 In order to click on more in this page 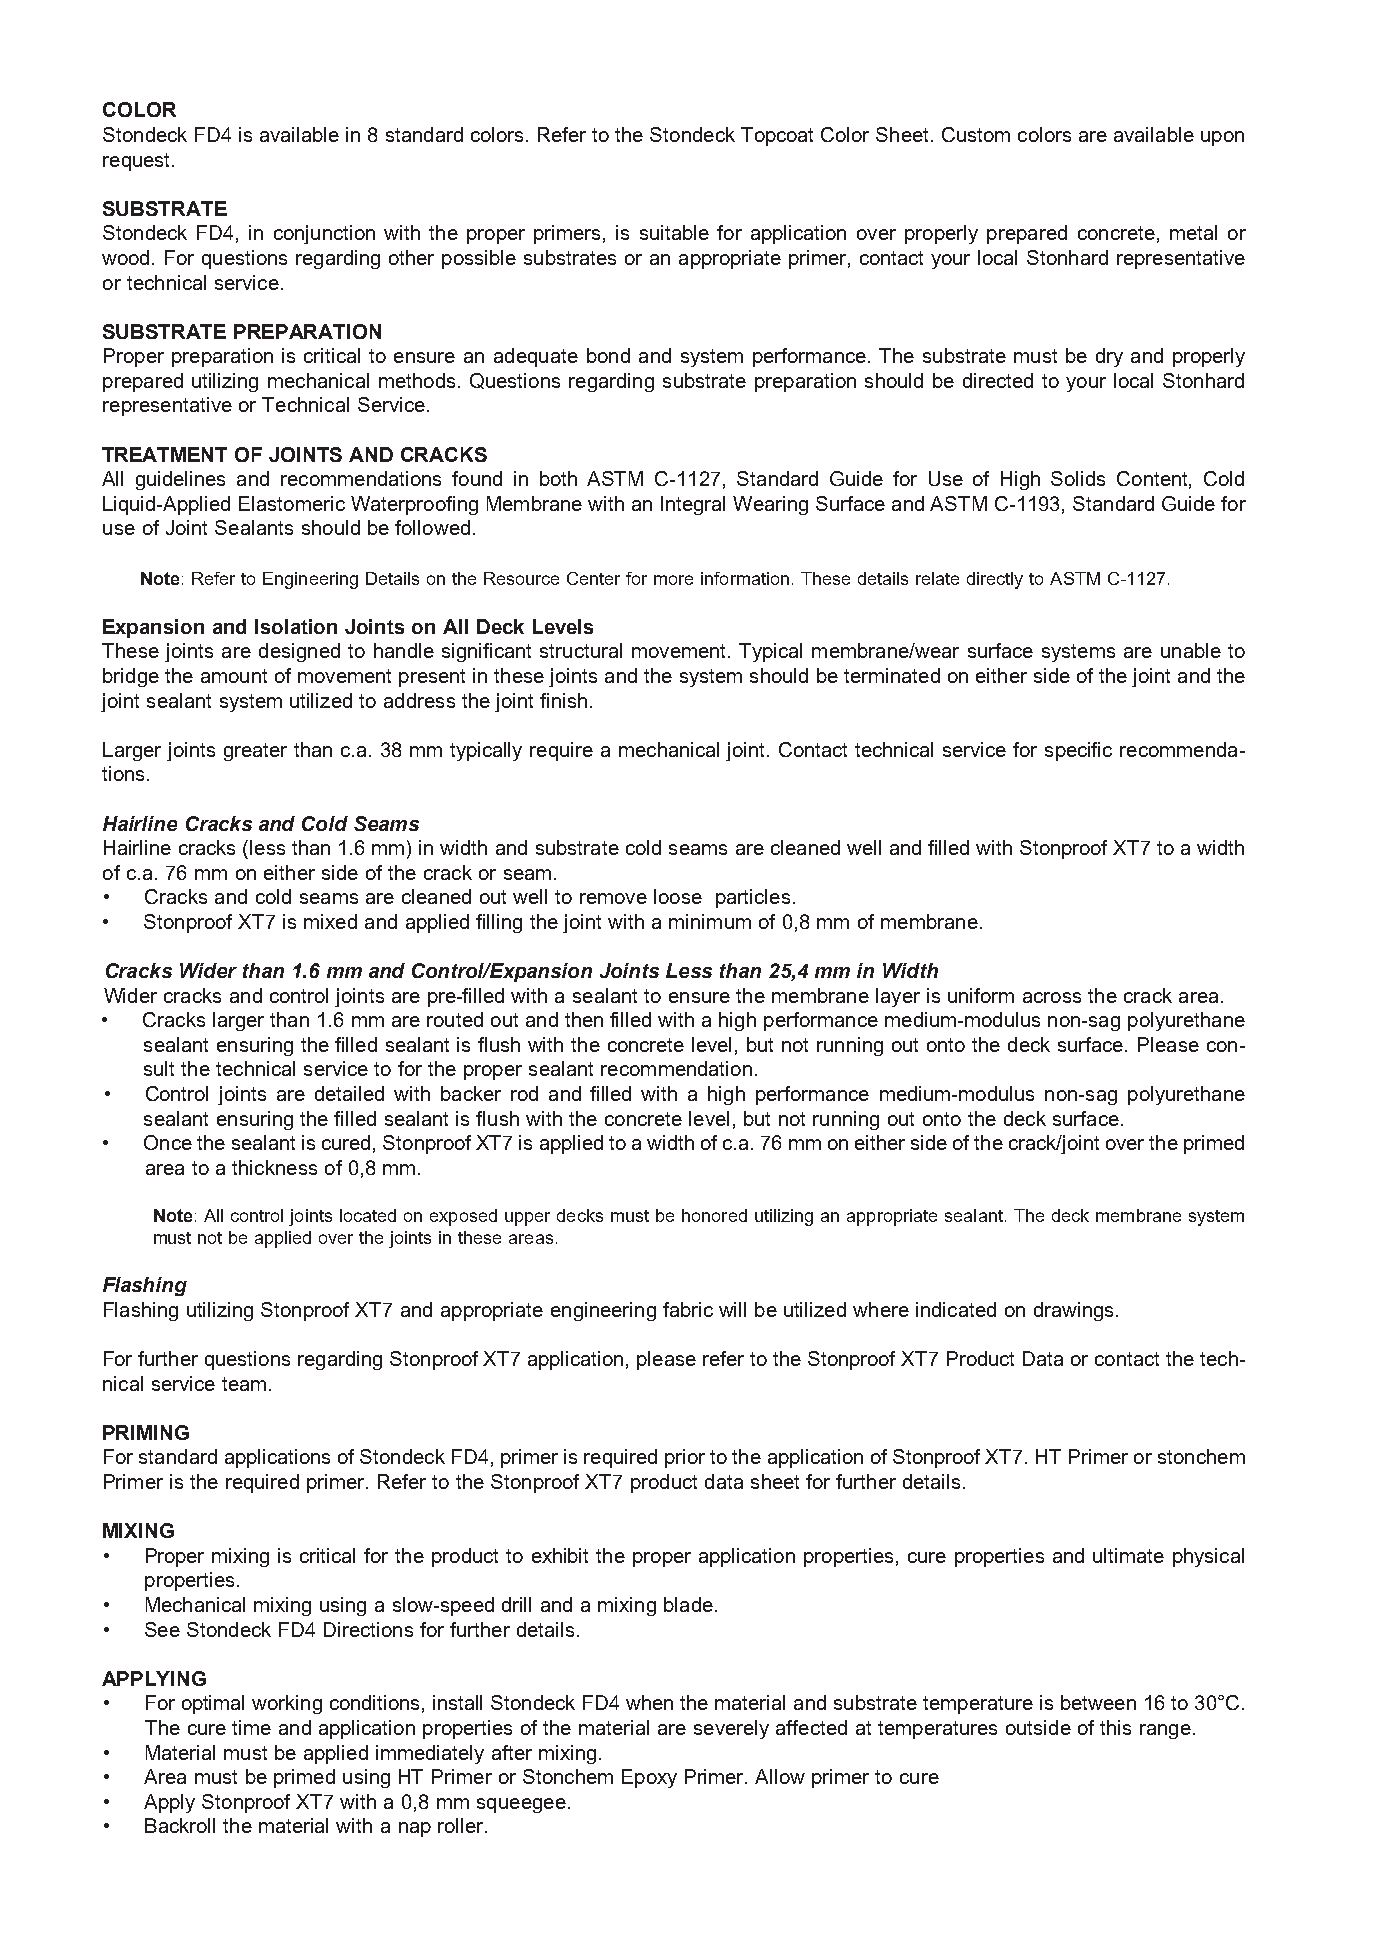, I will do `click(673, 580)`.
